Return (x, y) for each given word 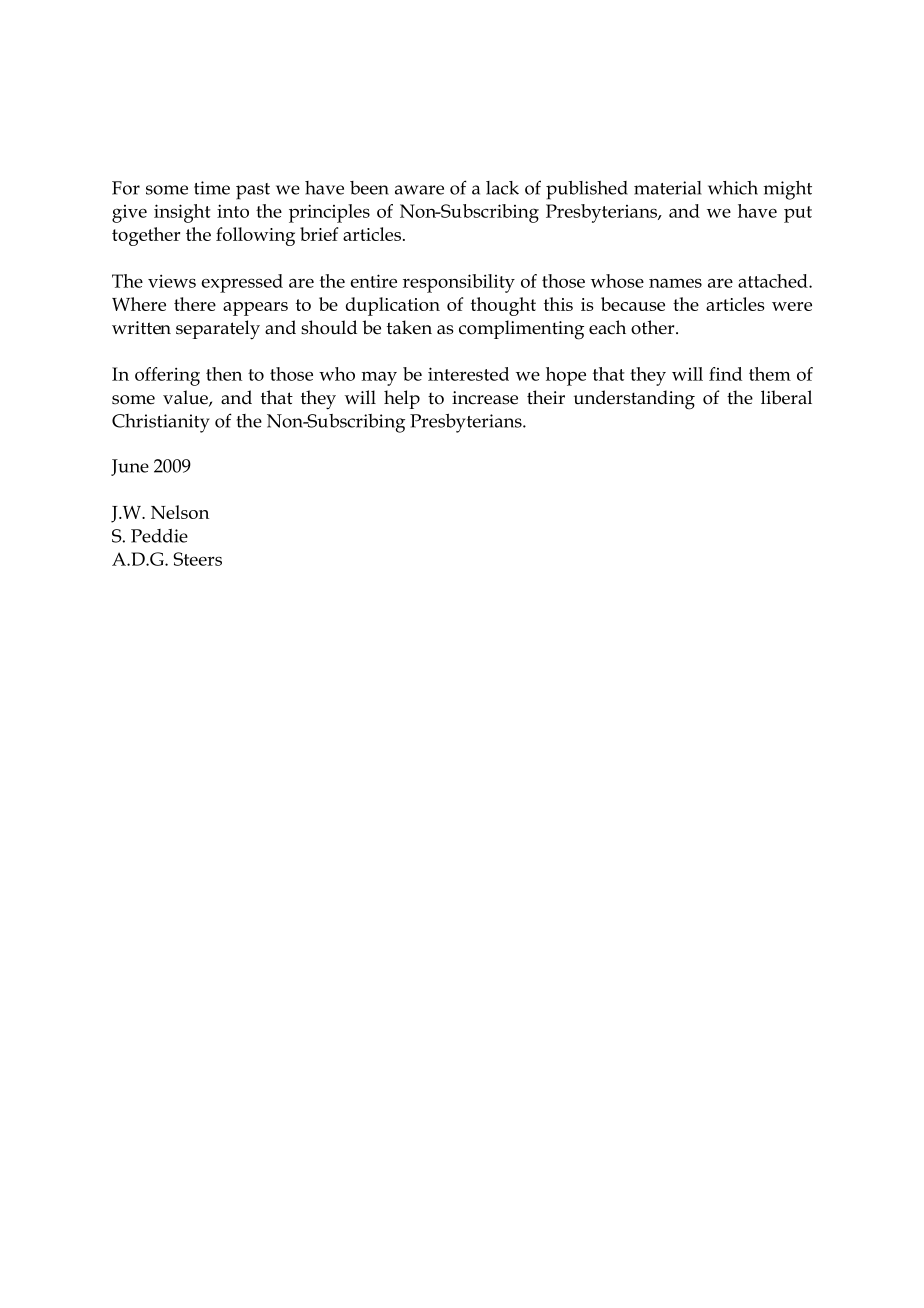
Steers (197, 559)
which (733, 188)
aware (419, 190)
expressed (242, 283)
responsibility (459, 283)
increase (485, 398)
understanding (634, 400)
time (212, 188)
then (224, 374)
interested (468, 374)
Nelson (180, 512)
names (675, 283)
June (130, 467)
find (725, 374)
